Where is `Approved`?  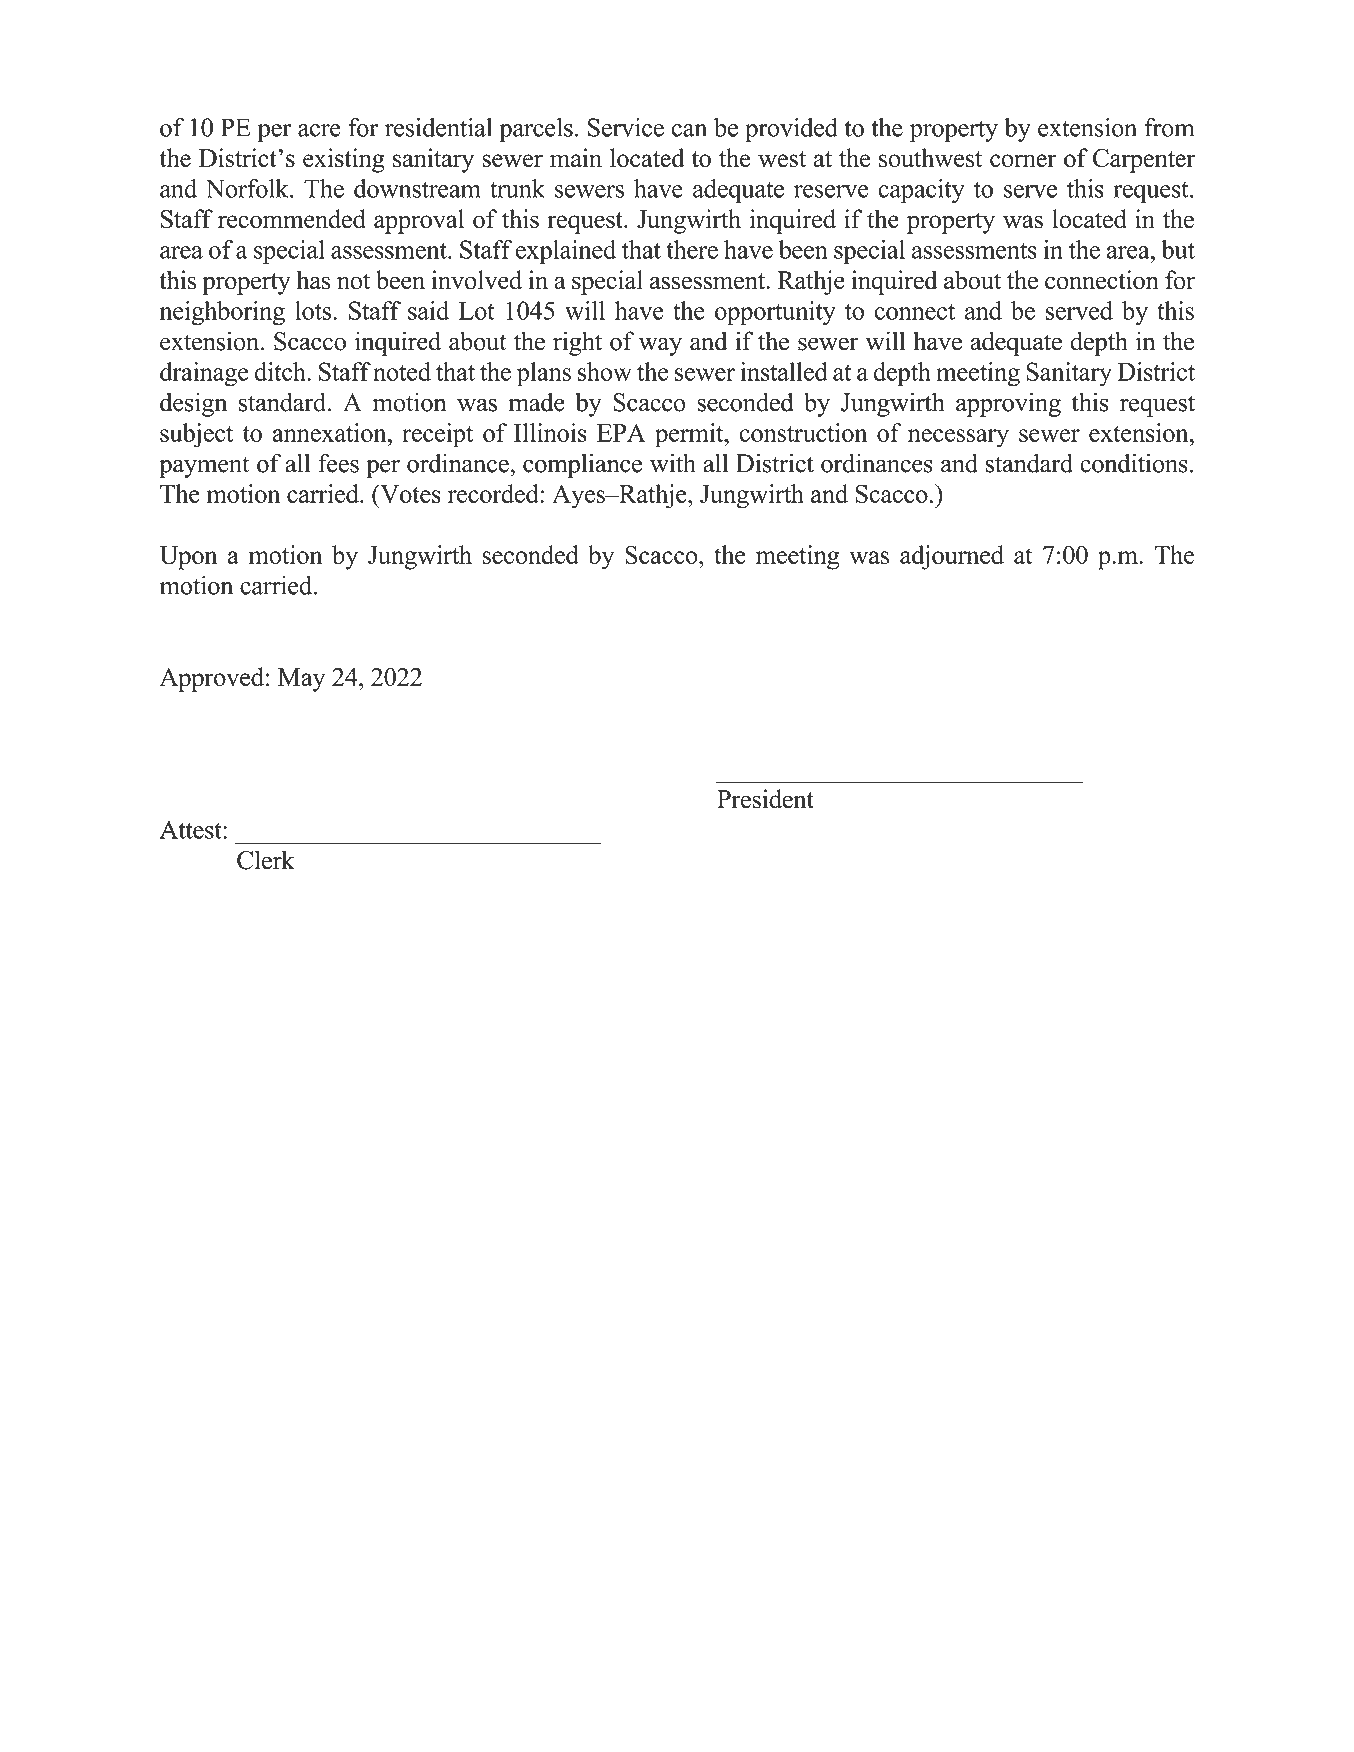
Approved is located at coordinates (211, 679).
